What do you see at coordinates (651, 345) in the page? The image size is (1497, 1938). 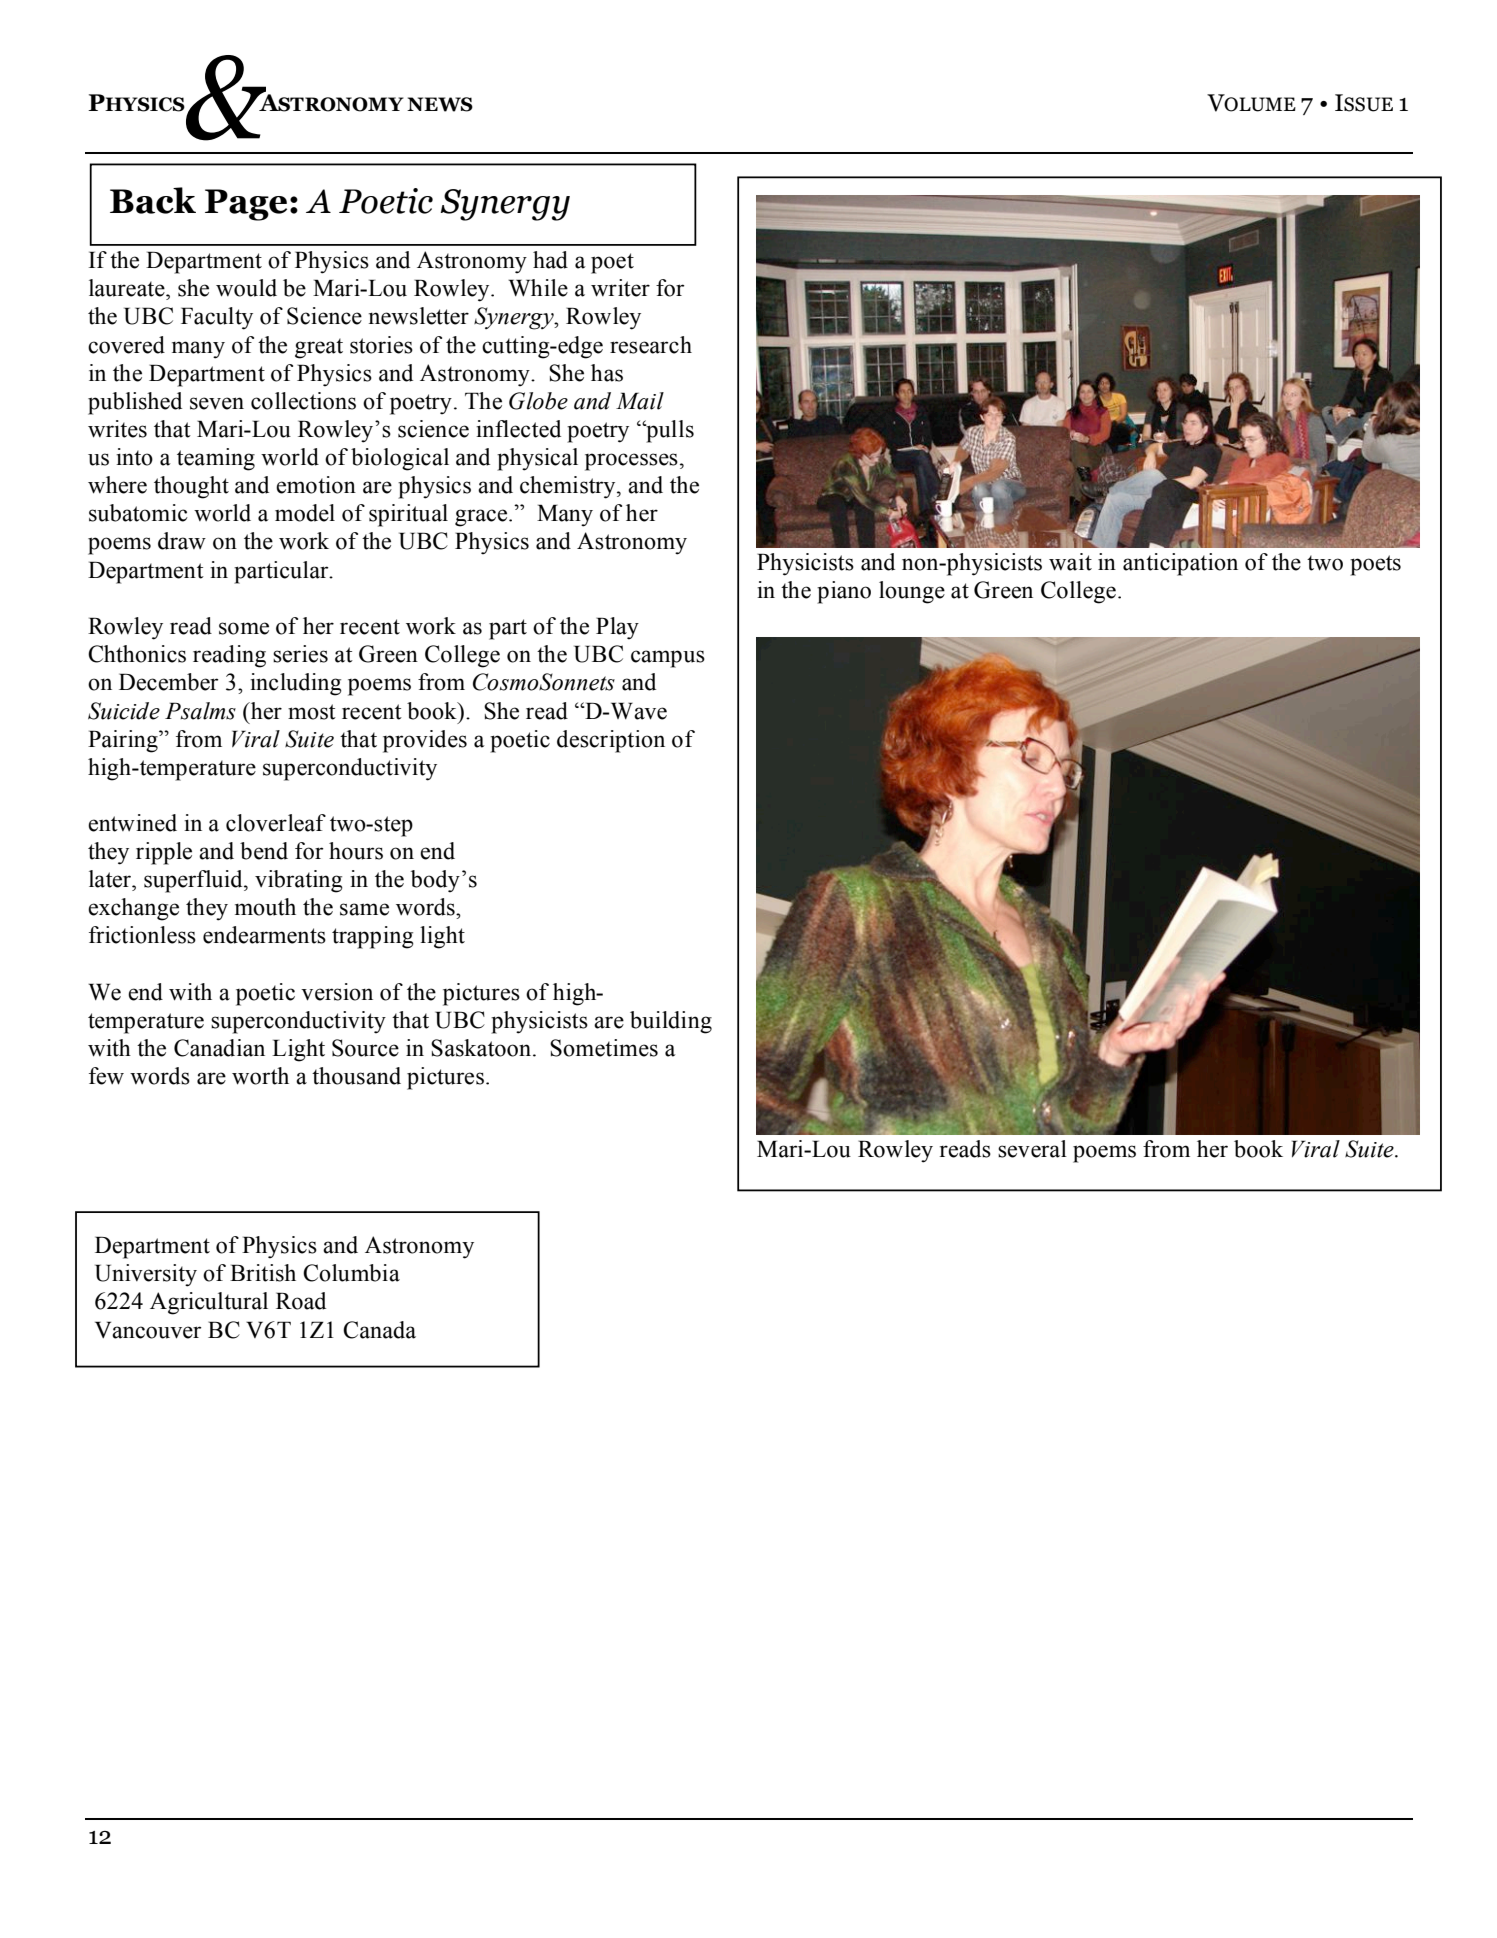 I see `research` at bounding box center [651, 345].
